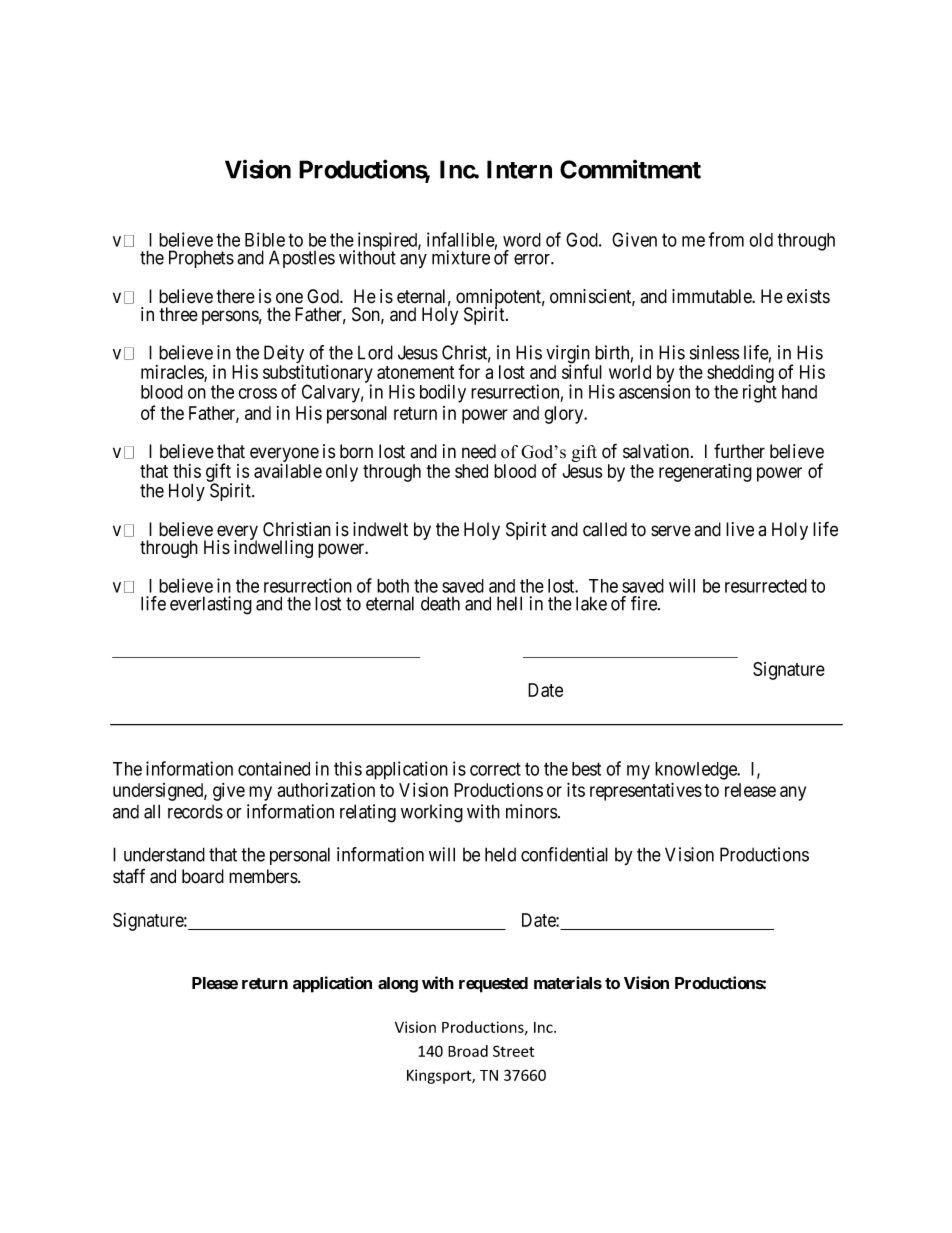 This document has width=952, height=1233. I want to click on bodily, so click(443, 393).
